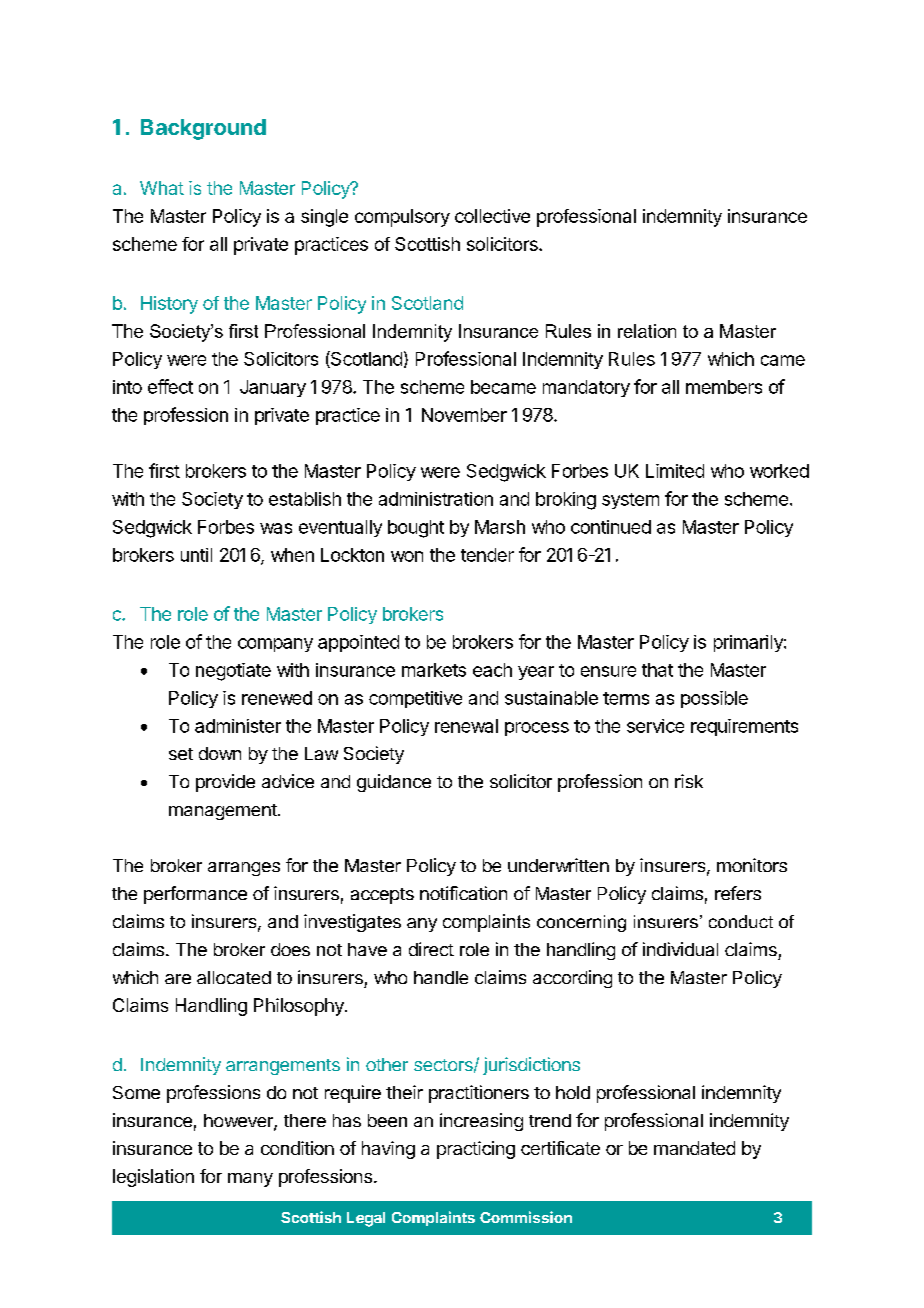 This screenshot has height=1308, width=924. What do you see at coordinates (233, 672) in the screenshot?
I see `negotiate` at bounding box center [233, 672].
